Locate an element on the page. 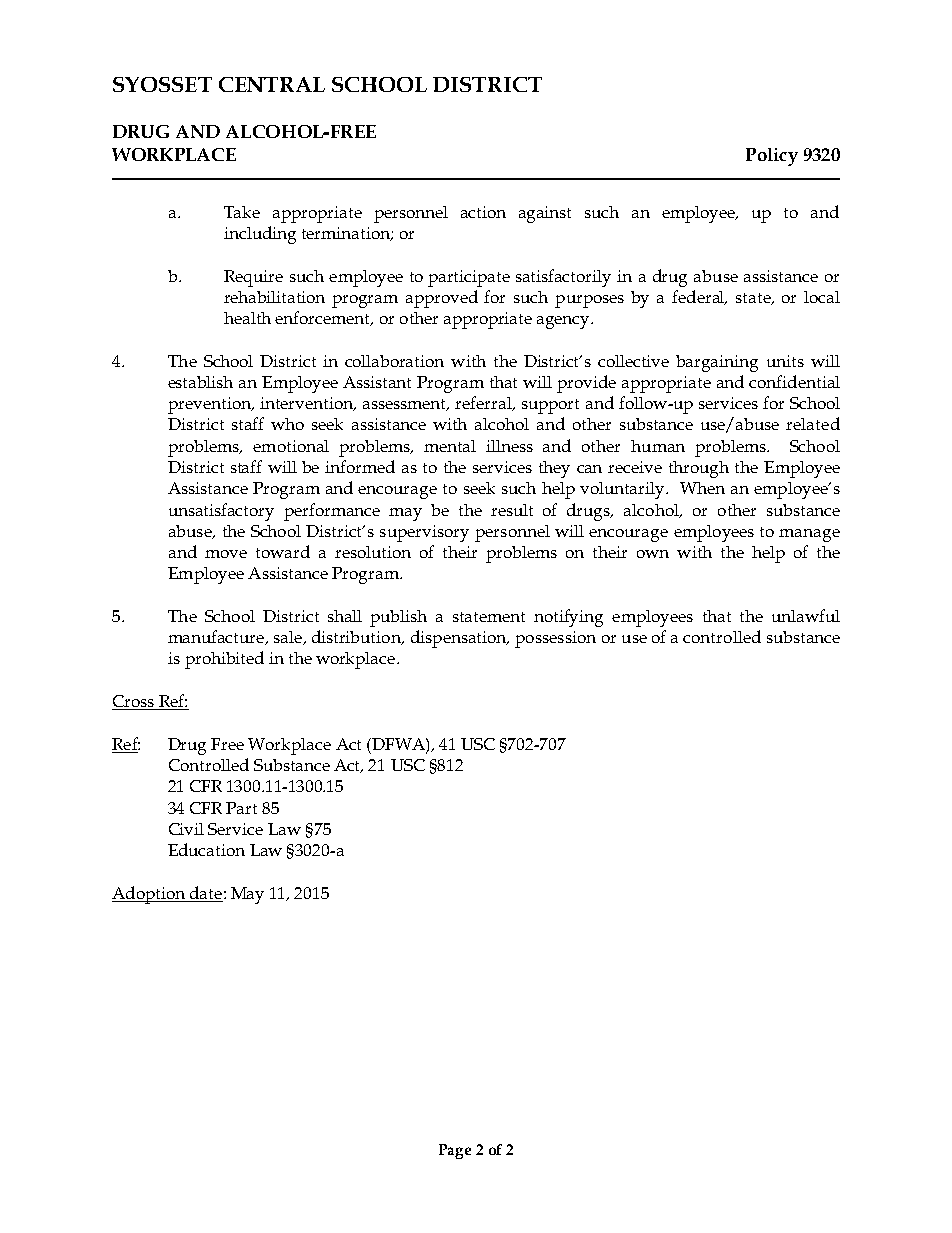  Page is located at coordinates (455, 1151).
